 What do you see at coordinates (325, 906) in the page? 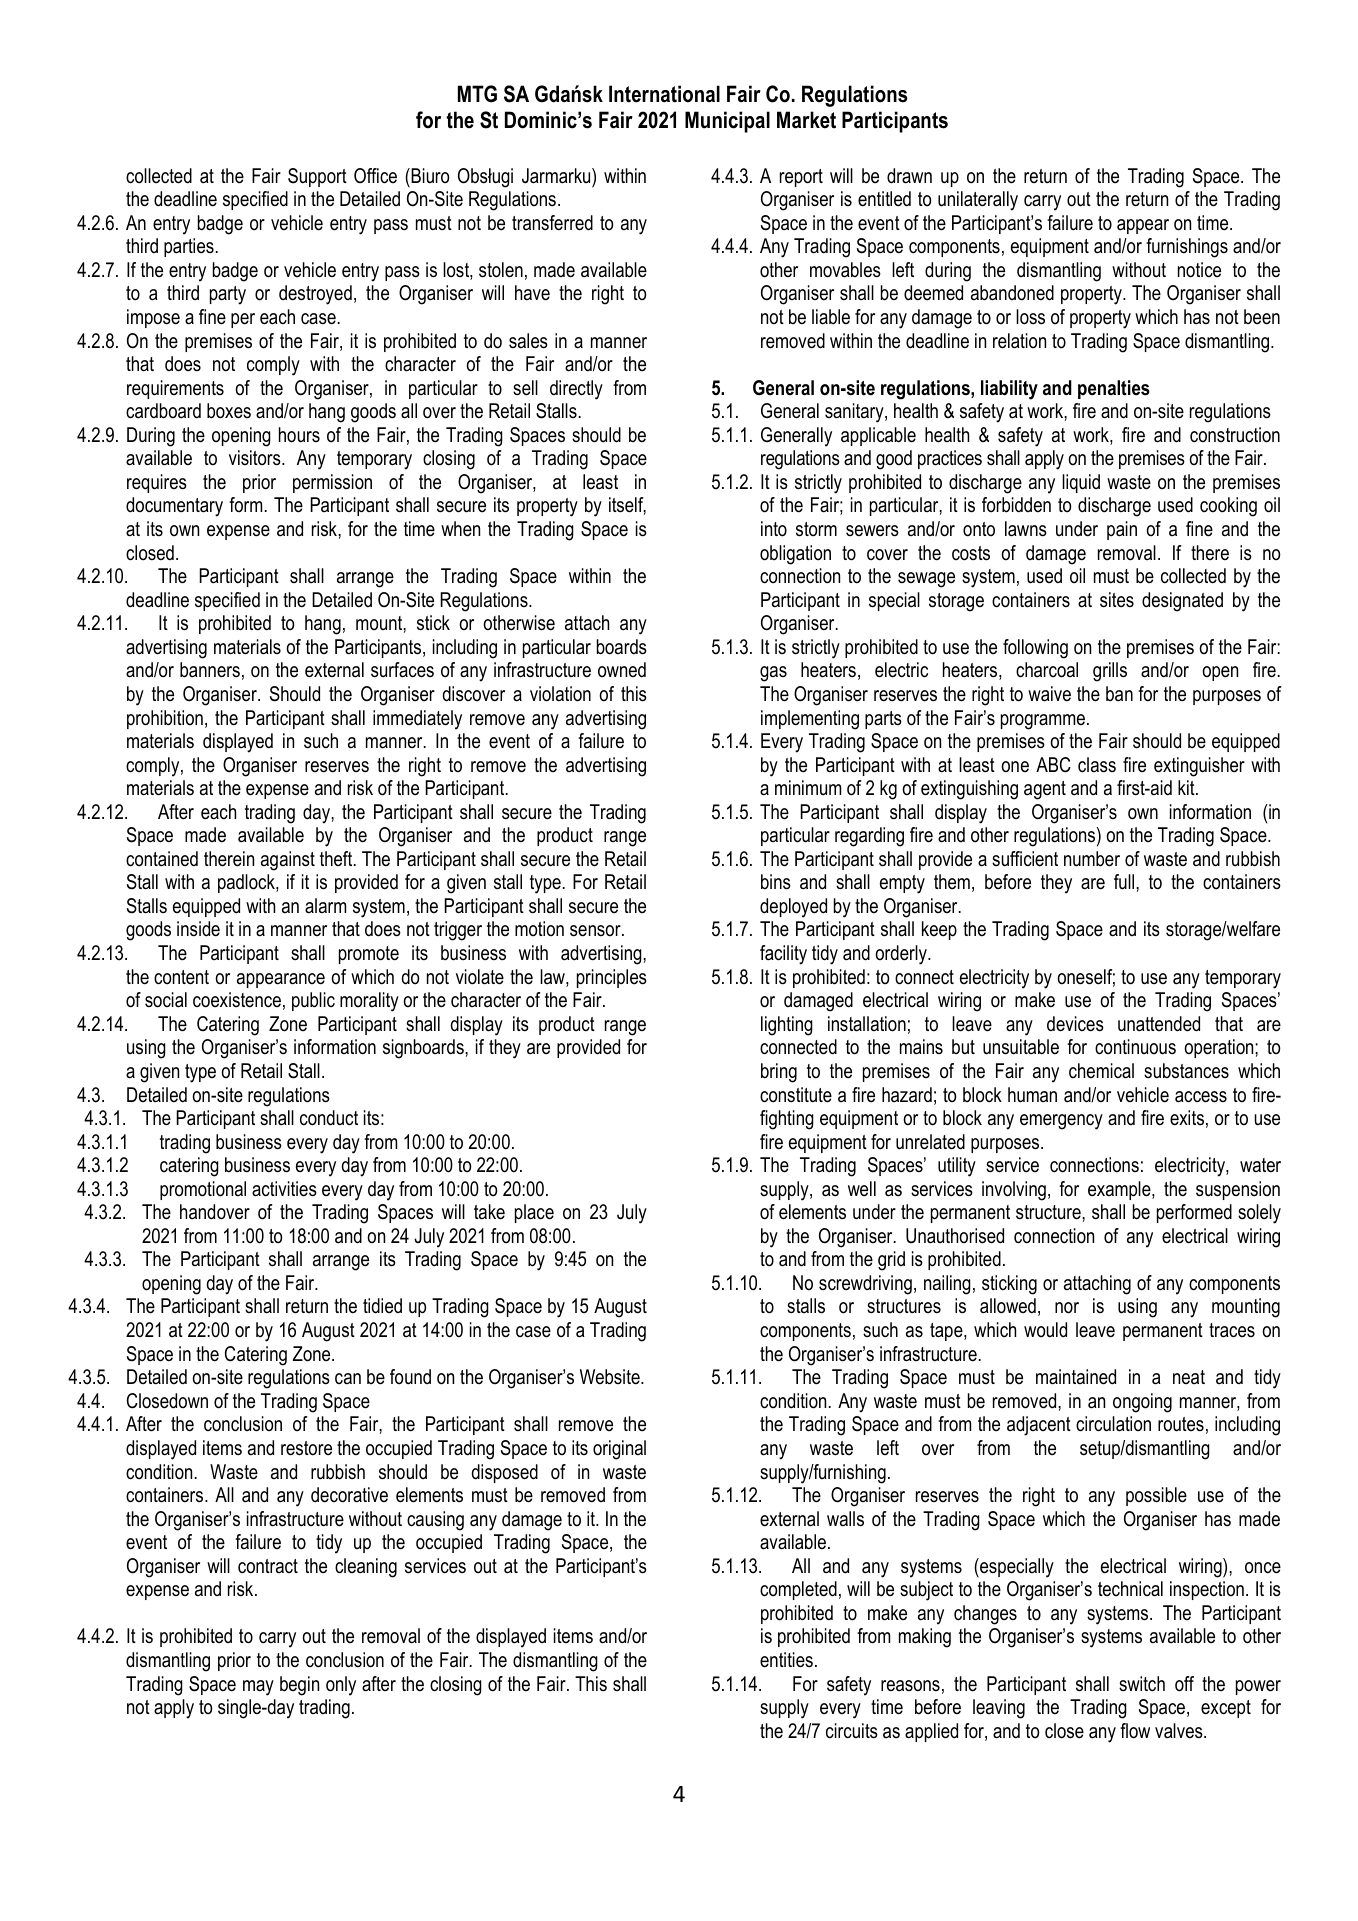
I see `alarm` at bounding box center [325, 906].
